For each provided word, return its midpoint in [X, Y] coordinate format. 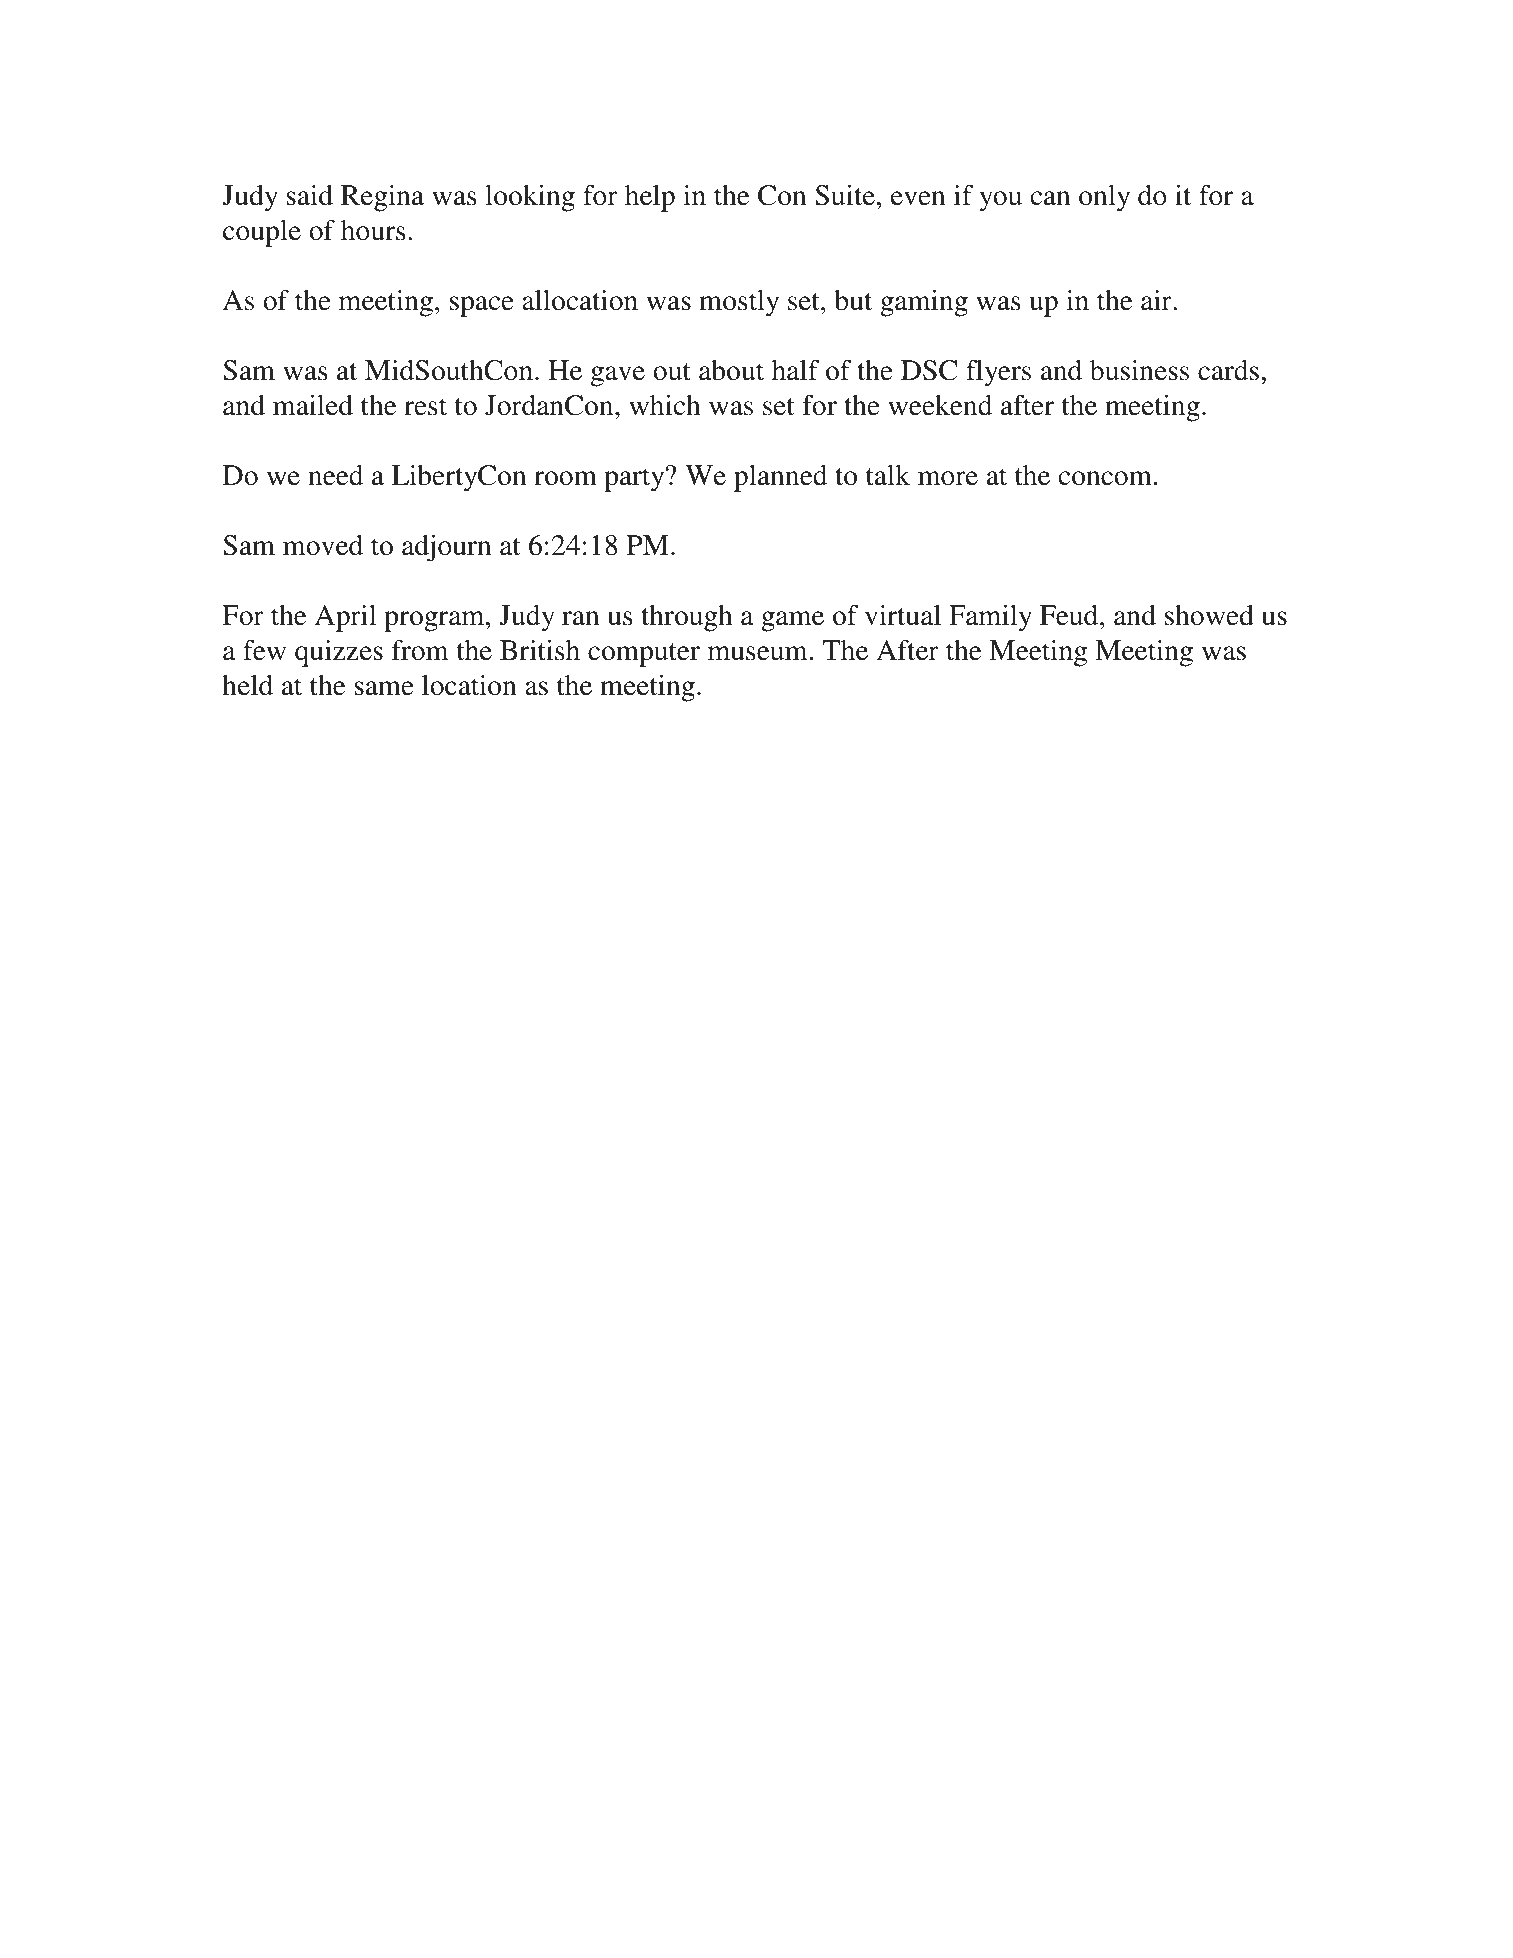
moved [323, 545]
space [482, 306]
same [384, 688]
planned [780, 478]
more [948, 478]
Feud [1070, 615]
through [687, 618]
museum [758, 653]
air [1157, 300]
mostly [739, 303]
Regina [382, 198]
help [650, 198]
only [1104, 198]
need [335, 475]
